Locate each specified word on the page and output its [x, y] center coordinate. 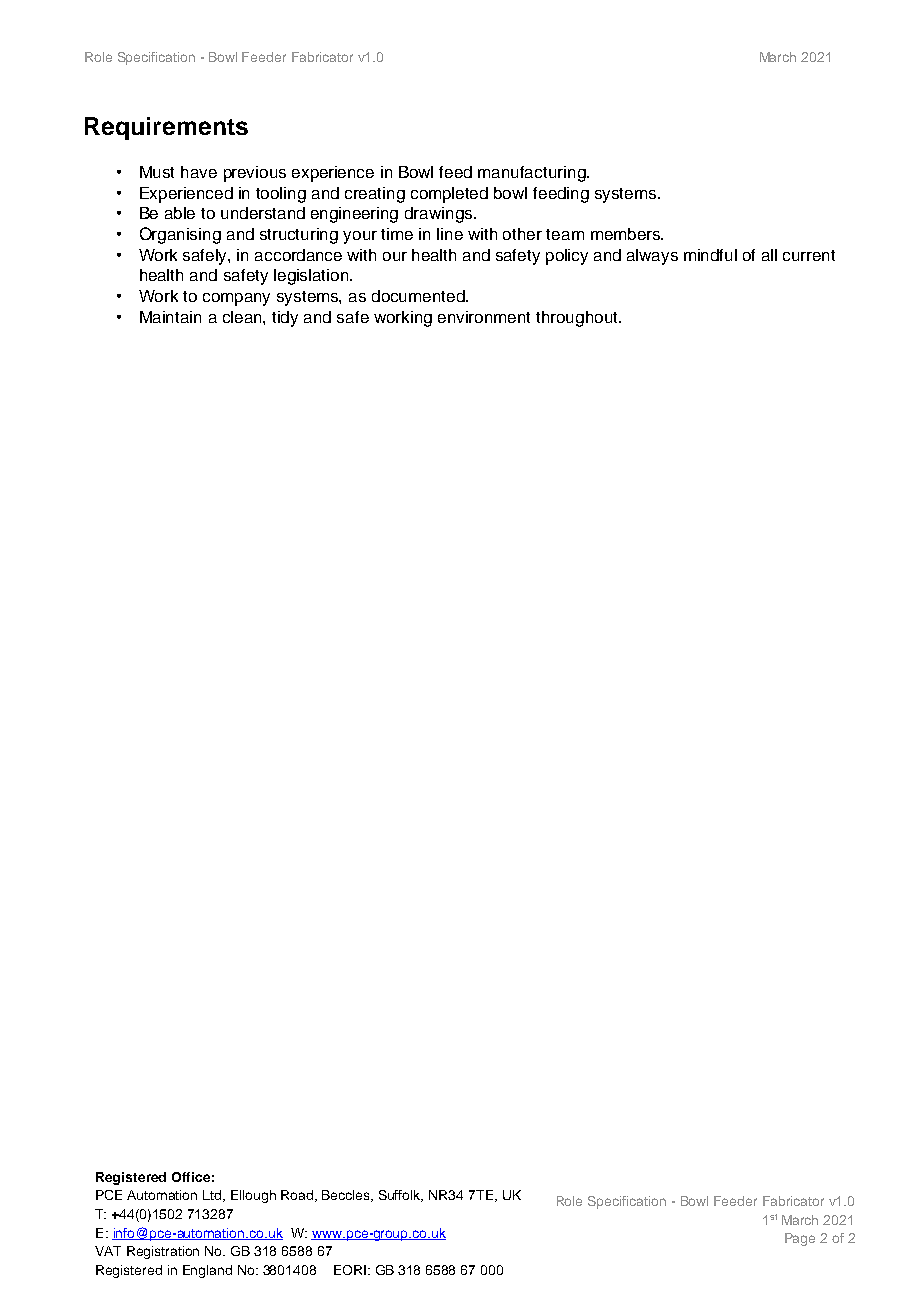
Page [800, 1239]
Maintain [170, 317]
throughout [578, 319]
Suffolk [401, 1196]
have [199, 172]
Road [298, 1196]
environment [484, 317]
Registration [163, 1252]
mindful [710, 255]
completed [449, 195]
